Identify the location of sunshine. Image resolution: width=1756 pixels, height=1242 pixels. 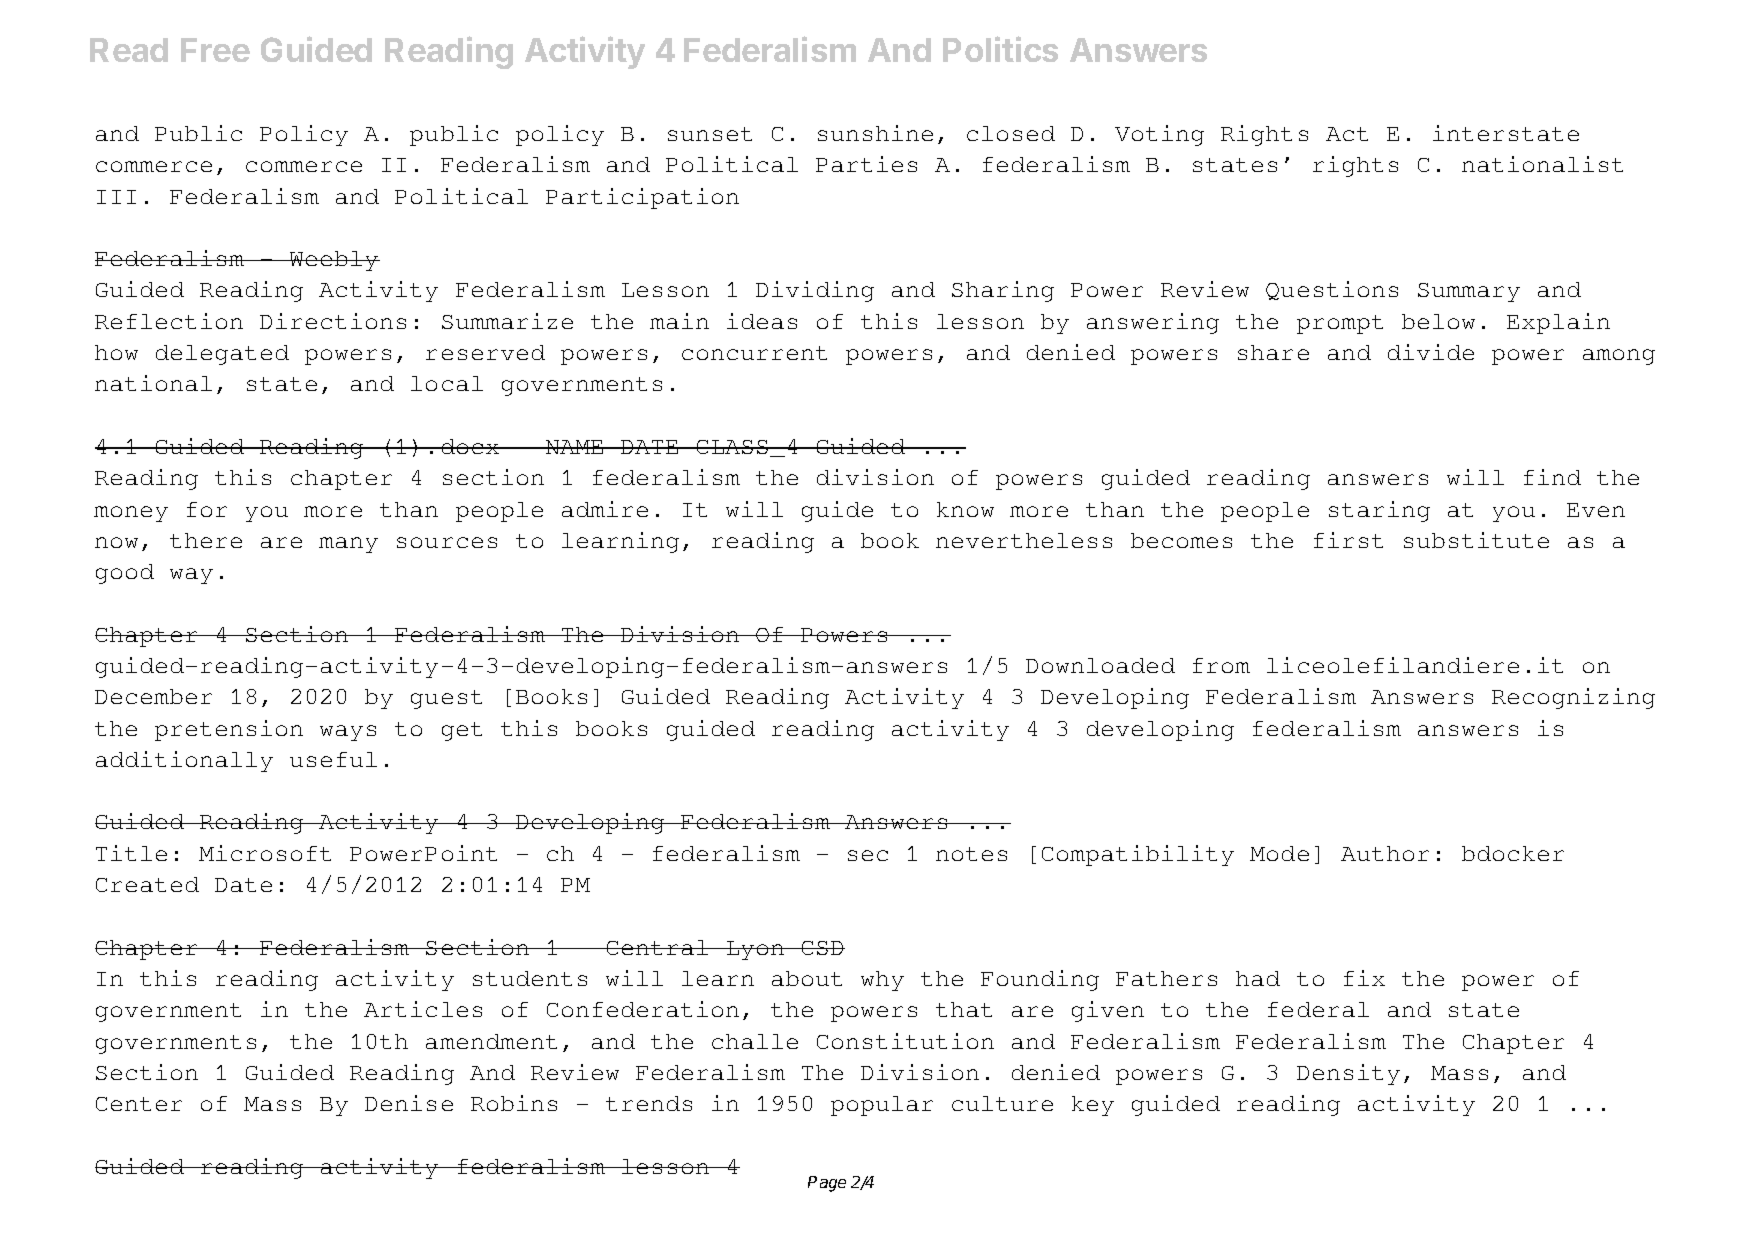
(875, 133).
